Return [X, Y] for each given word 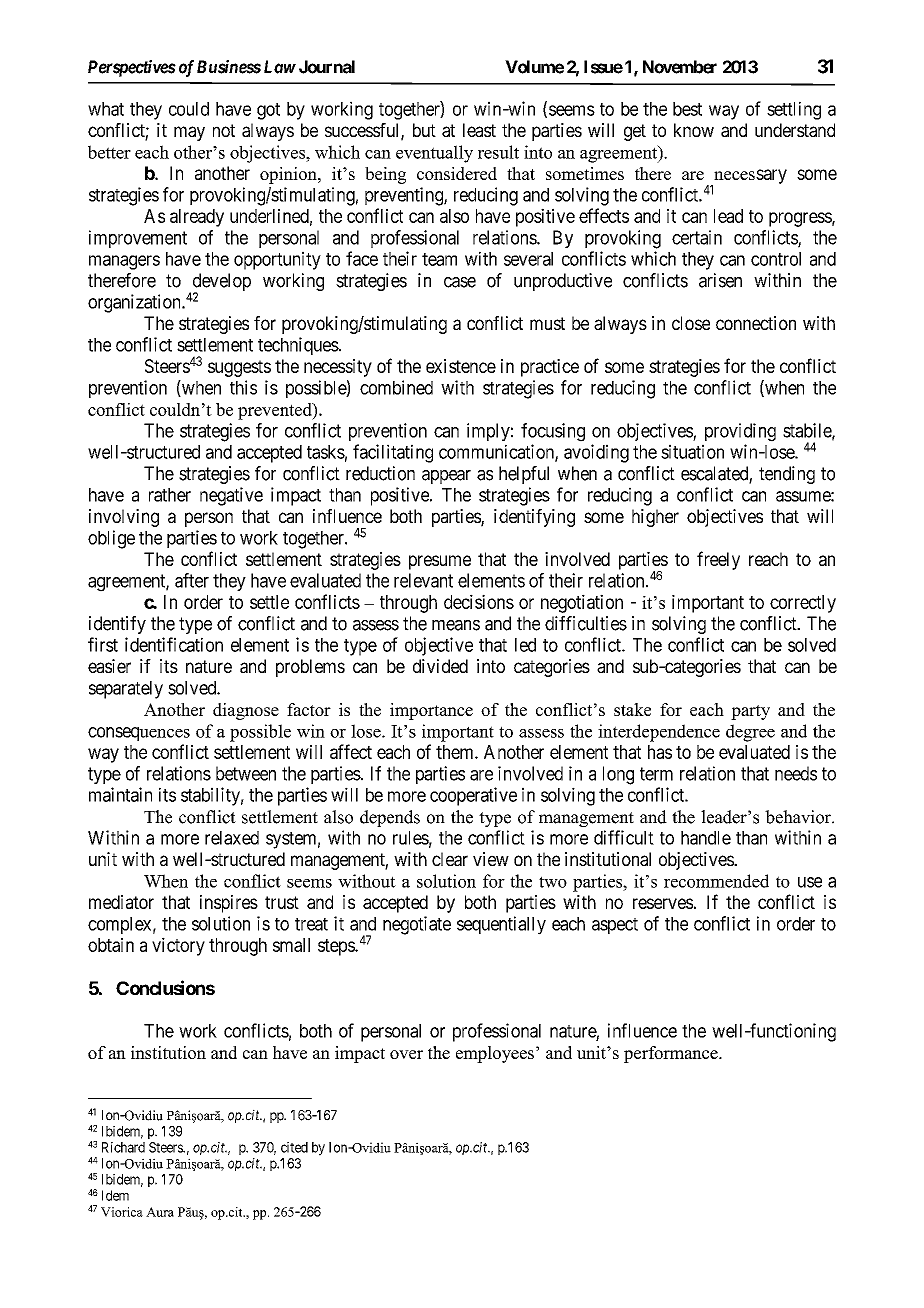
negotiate [417, 925]
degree [750, 733]
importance [431, 711]
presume [440, 562]
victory [178, 946]
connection [756, 323]
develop [220, 283]
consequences [139, 734]
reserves [663, 903]
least [479, 130]
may [189, 133]
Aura [160, 1212]
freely [718, 560]
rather [170, 495]
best [687, 109]
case [460, 282]
